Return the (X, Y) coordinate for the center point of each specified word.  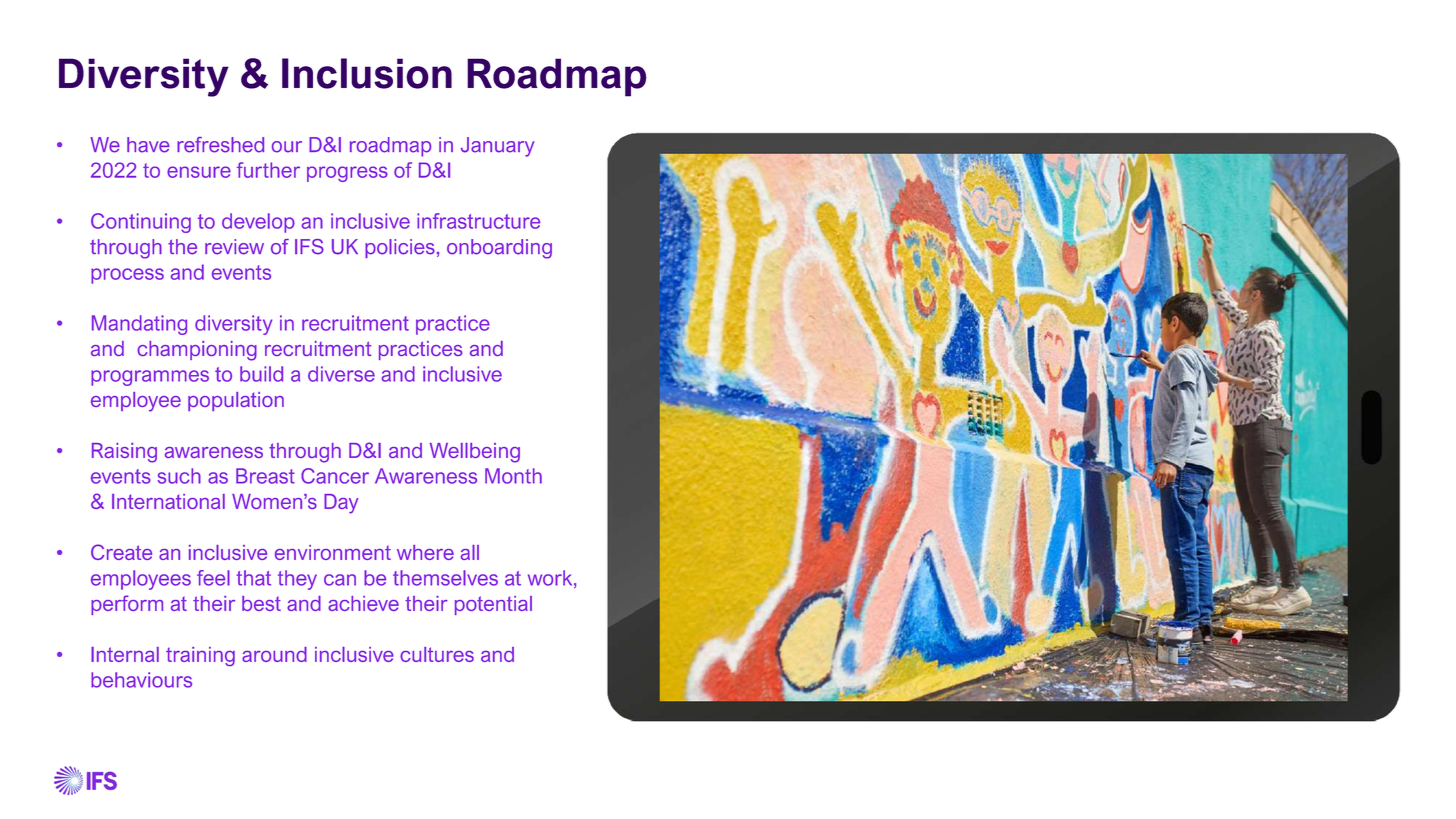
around (274, 654)
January (498, 147)
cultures (437, 654)
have (148, 145)
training (200, 656)
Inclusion (367, 73)
